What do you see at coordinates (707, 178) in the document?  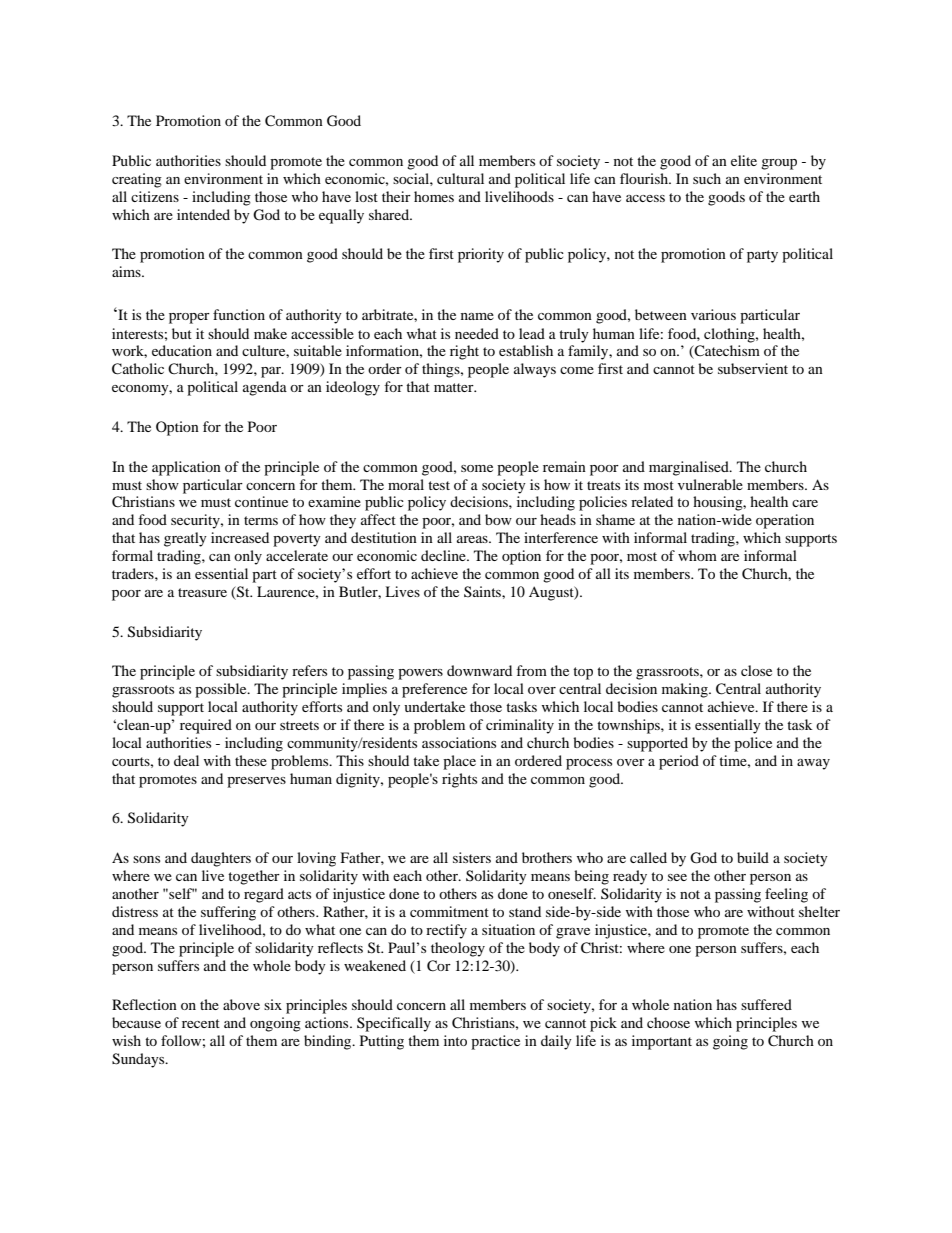 I see `such` at bounding box center [707, 178].
